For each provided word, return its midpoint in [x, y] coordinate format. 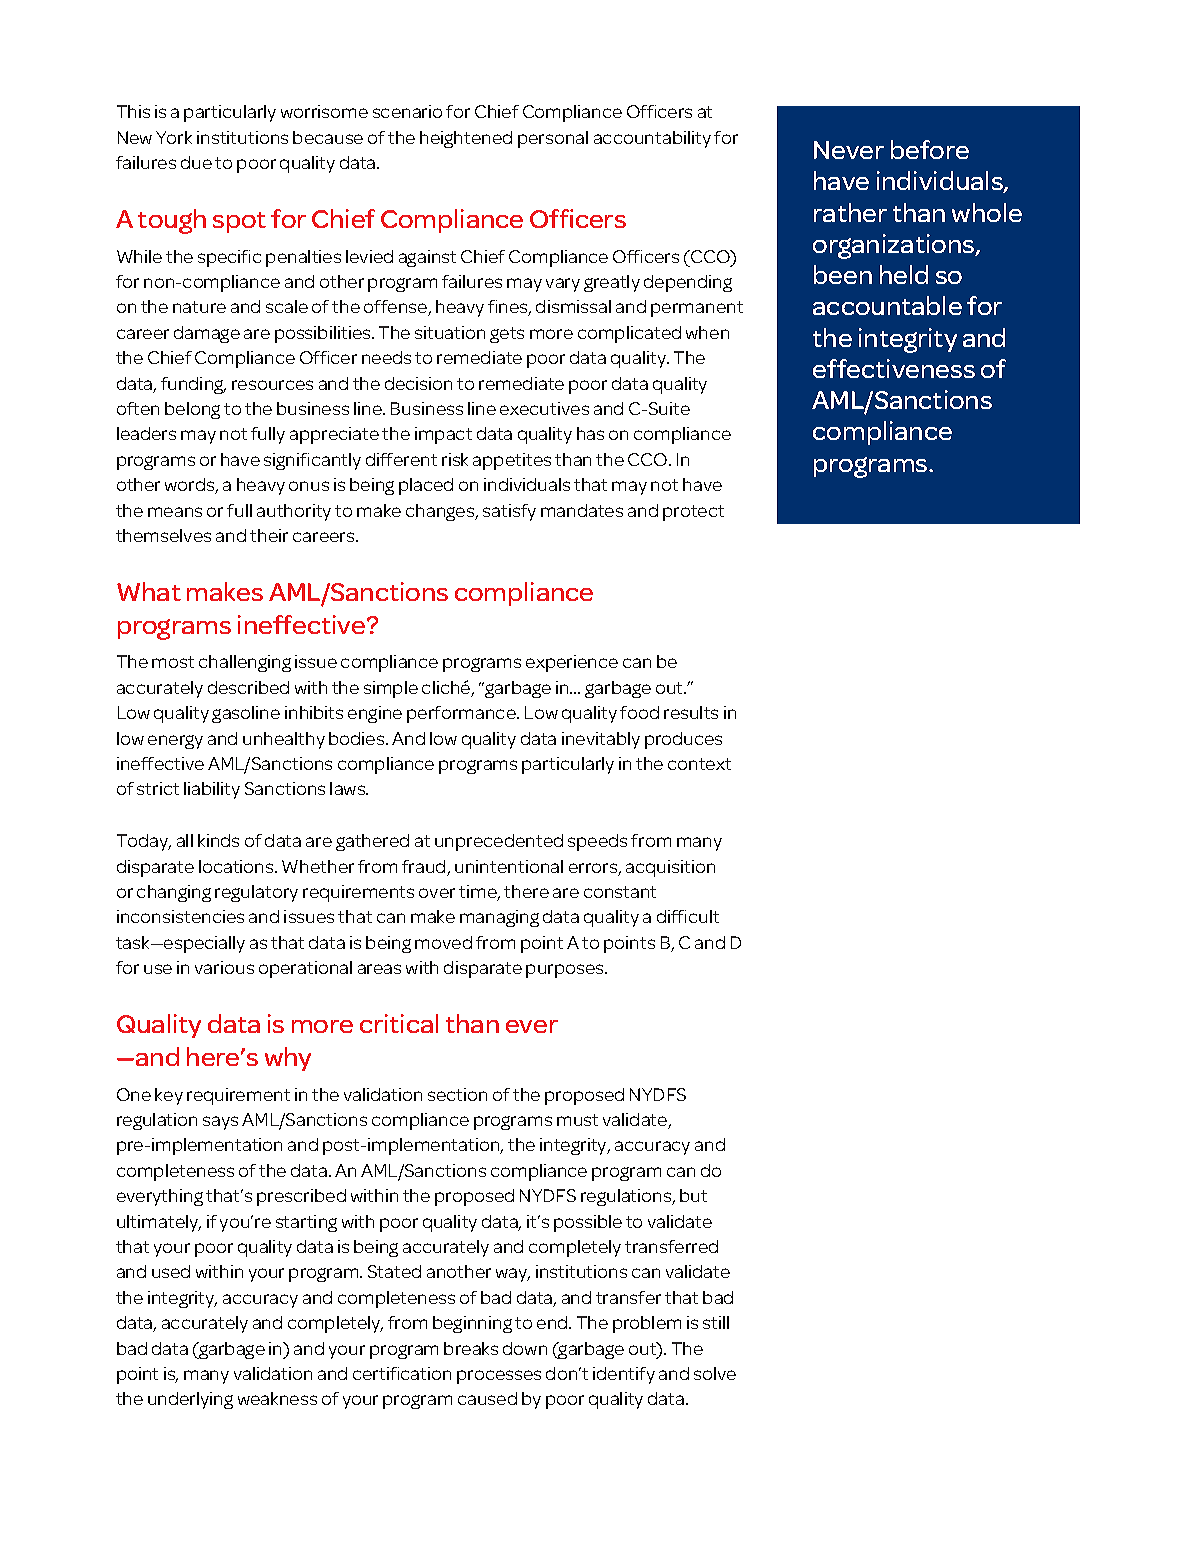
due [196, 162]
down [525, 1348]
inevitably [601, 740]
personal [553, 139]
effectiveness [894, 368]
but [693, 1195]
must [577, 1120]
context [699, 764]
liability [212, 790]
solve [715, 1373]
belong [192, 410]
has [590, 433]
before [930, 149]
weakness [277, 1398]
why [288, 1059]
